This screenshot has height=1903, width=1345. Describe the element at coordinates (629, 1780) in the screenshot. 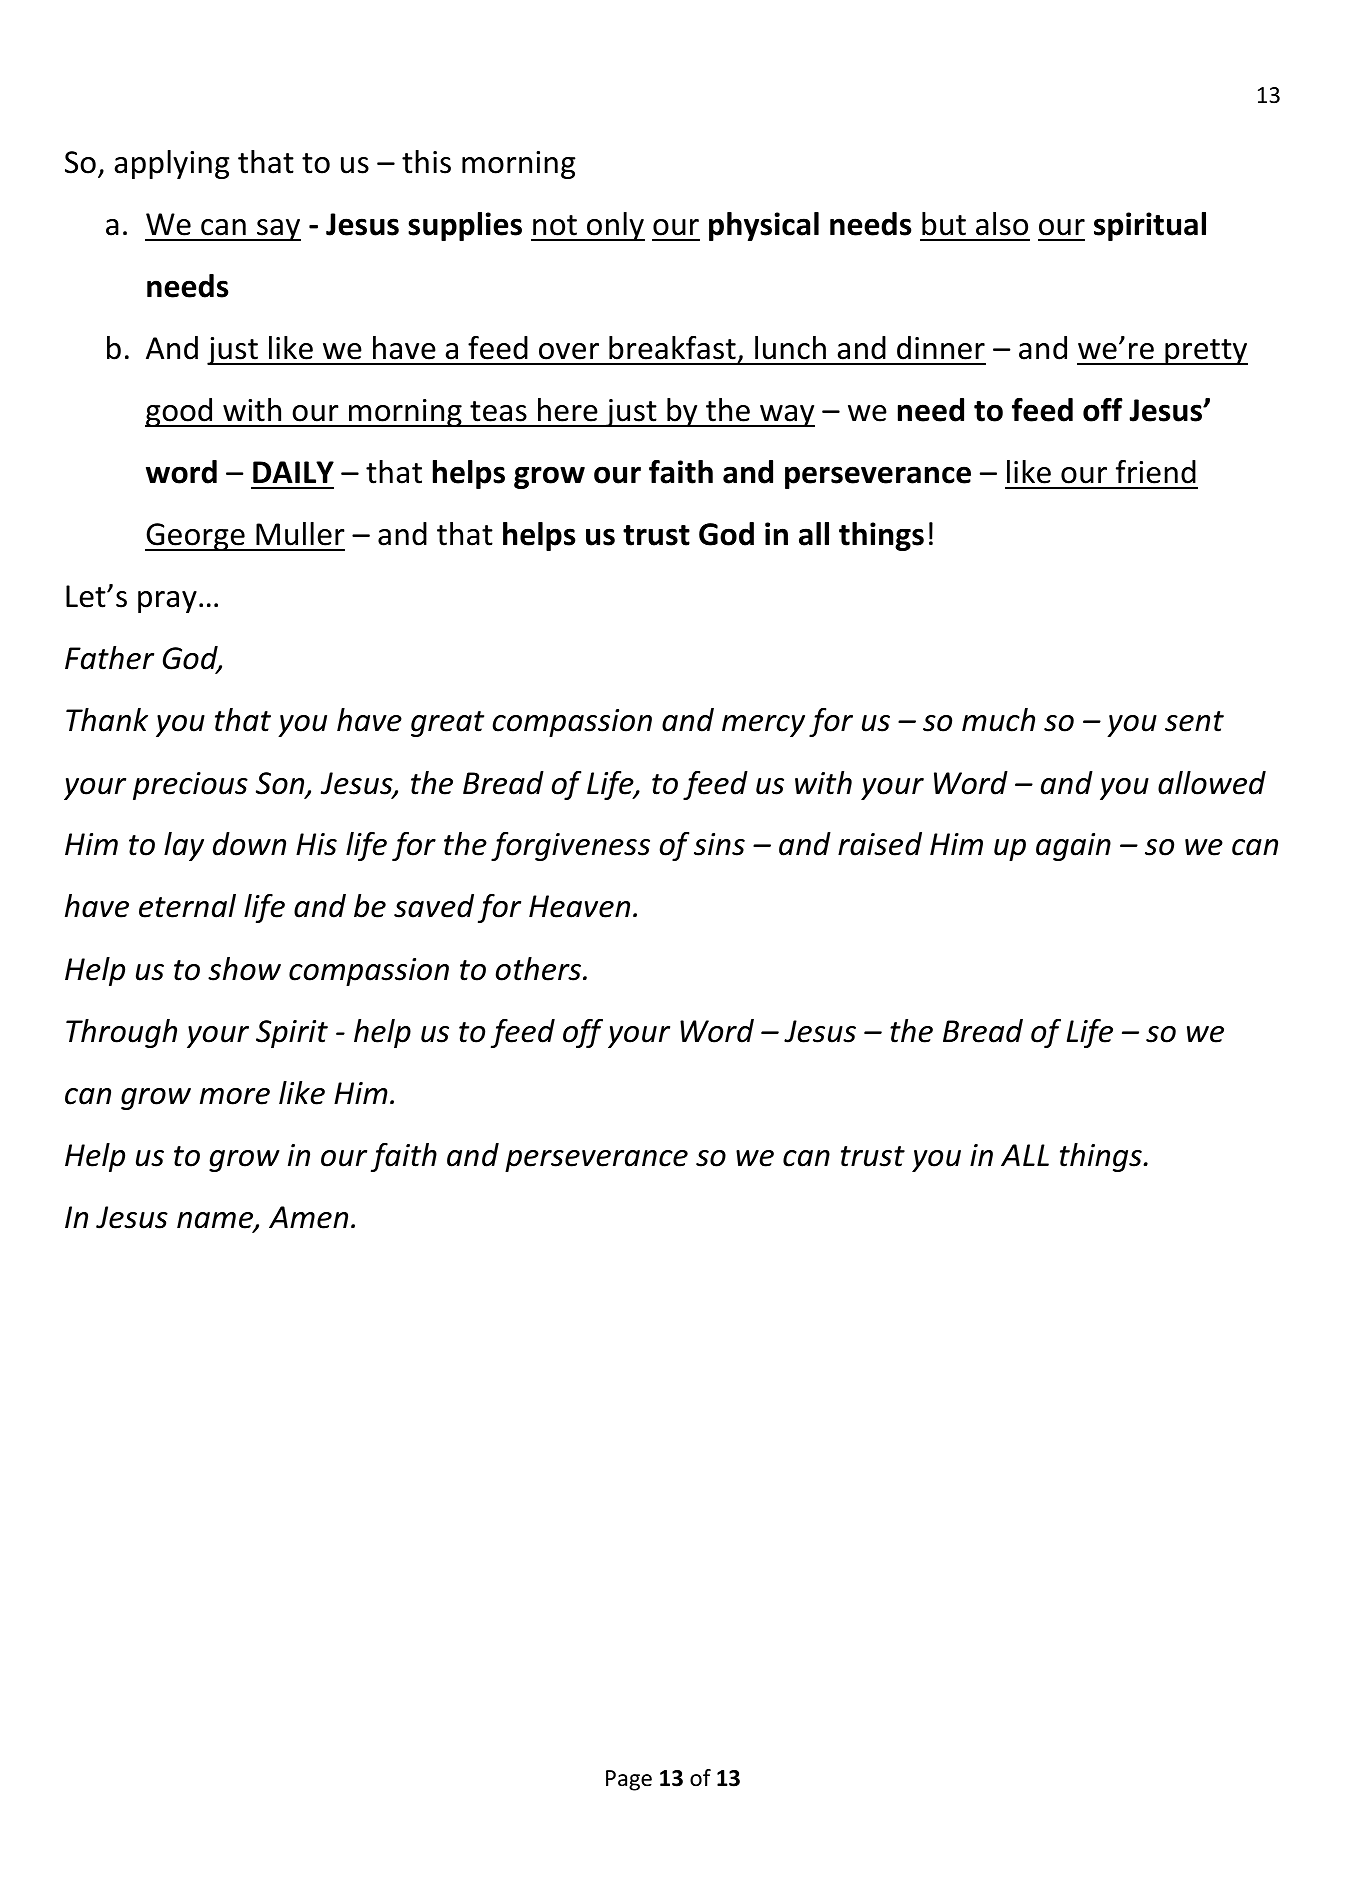

I see `Page` at that location.
